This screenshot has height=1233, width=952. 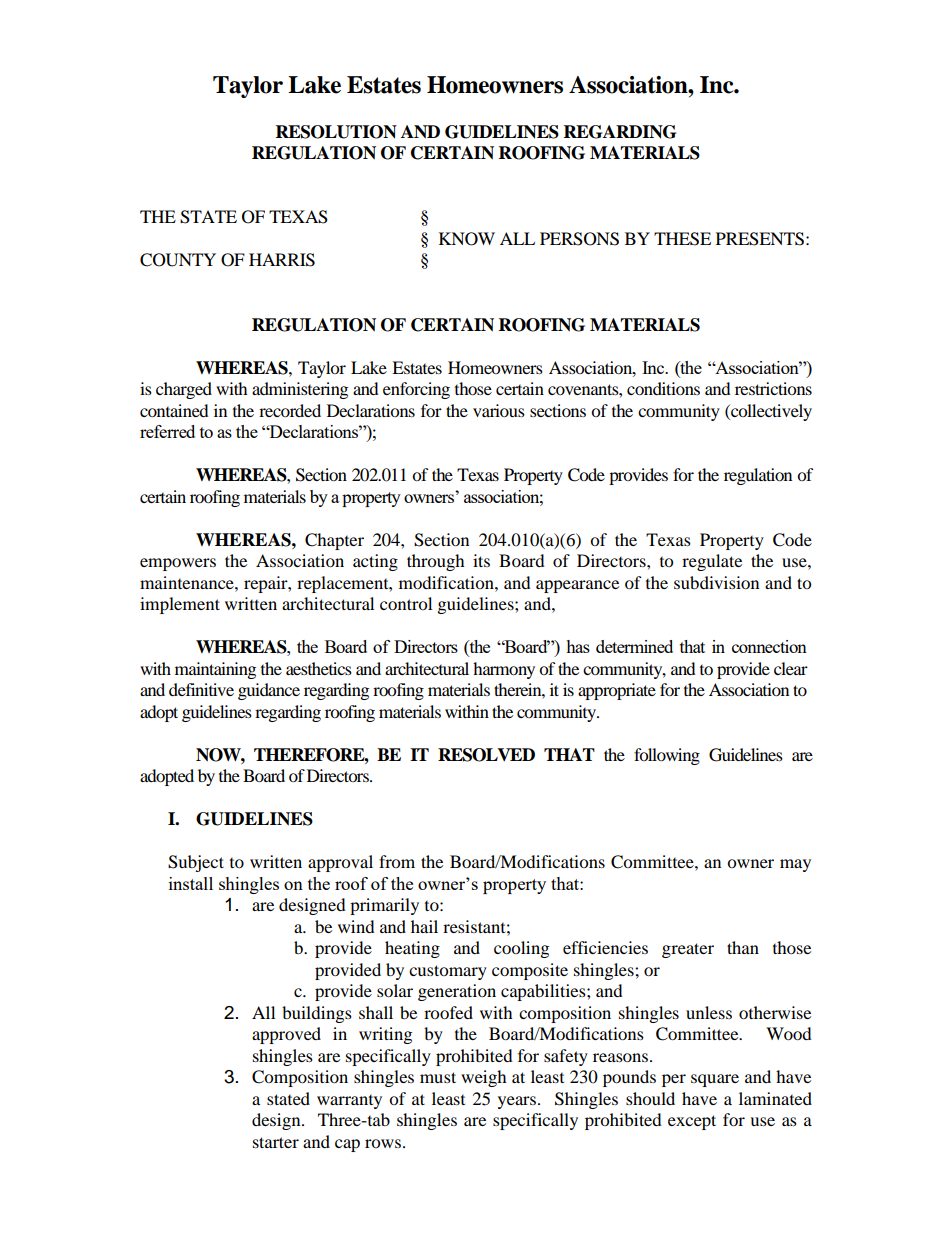 I want to click on collectively, so click(x=770, y=412).
